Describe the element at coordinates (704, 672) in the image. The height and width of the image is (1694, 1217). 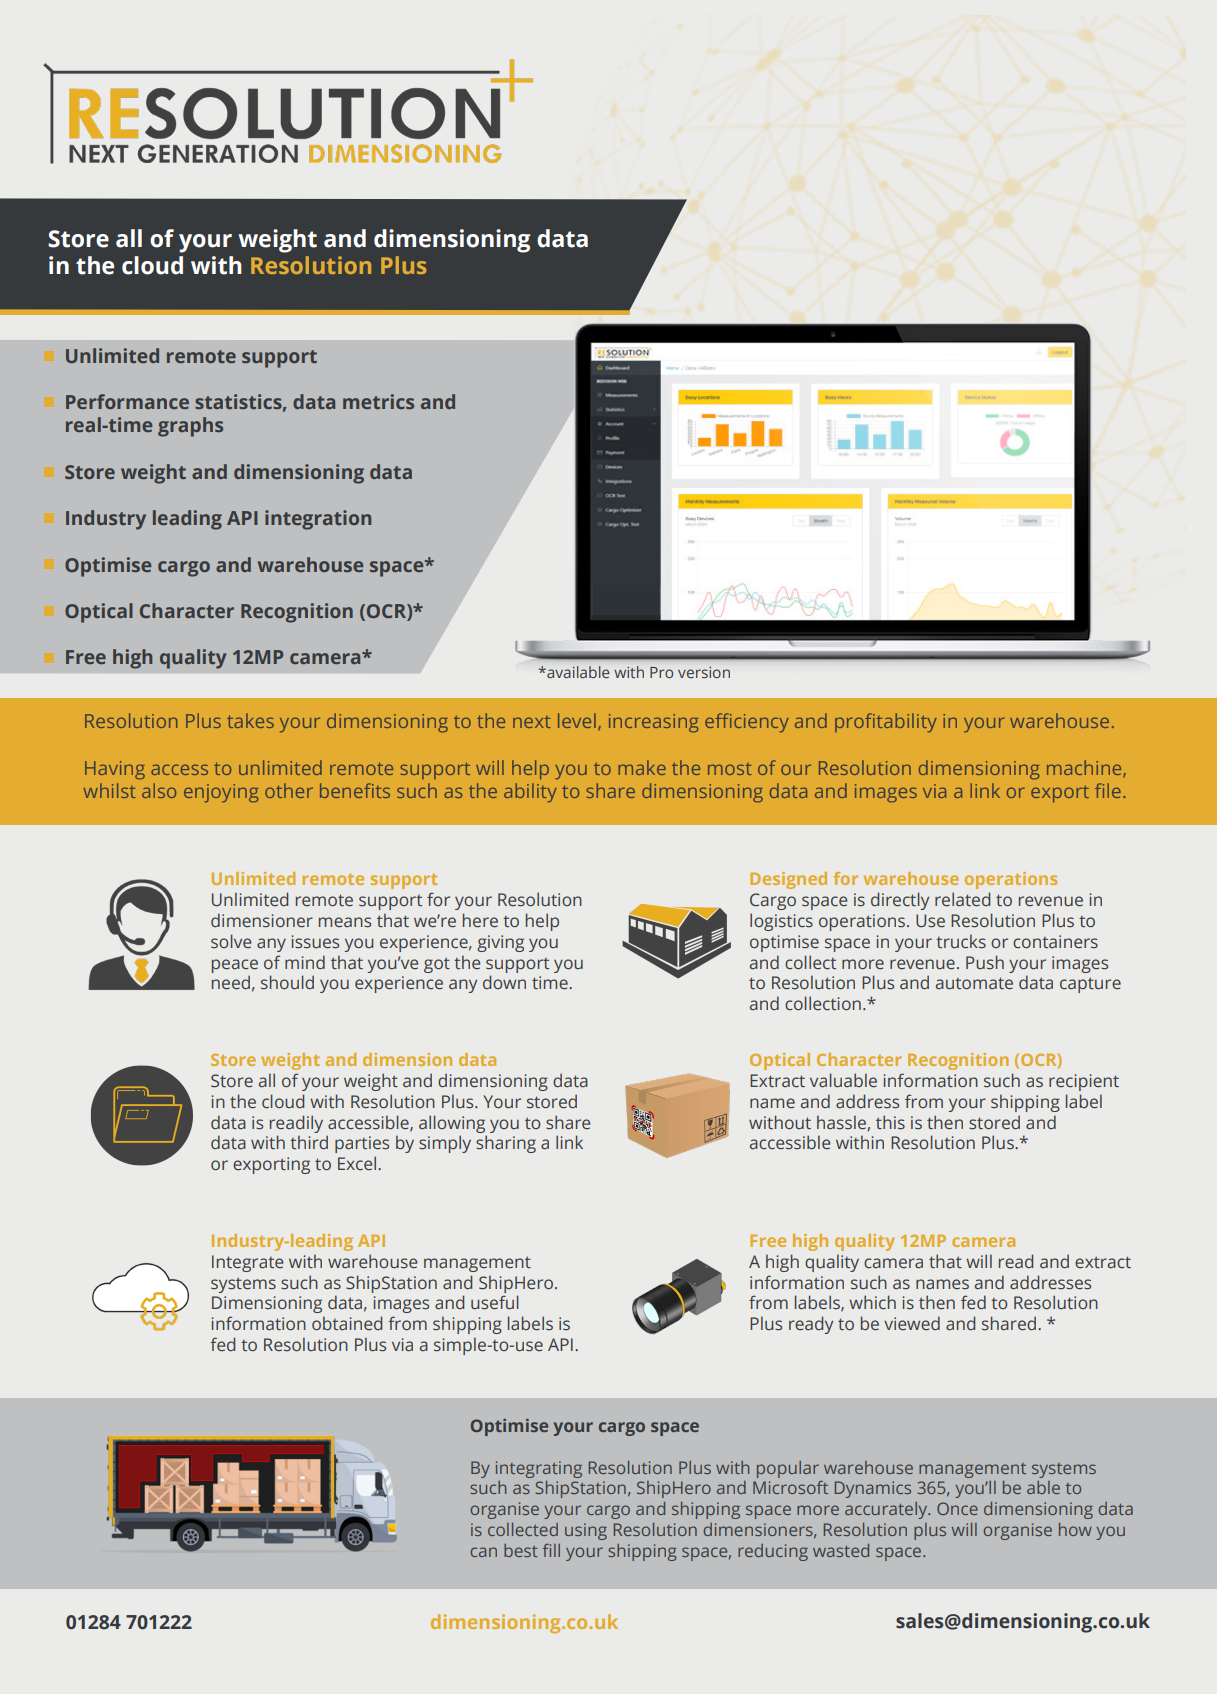
I see `version` at that location.
